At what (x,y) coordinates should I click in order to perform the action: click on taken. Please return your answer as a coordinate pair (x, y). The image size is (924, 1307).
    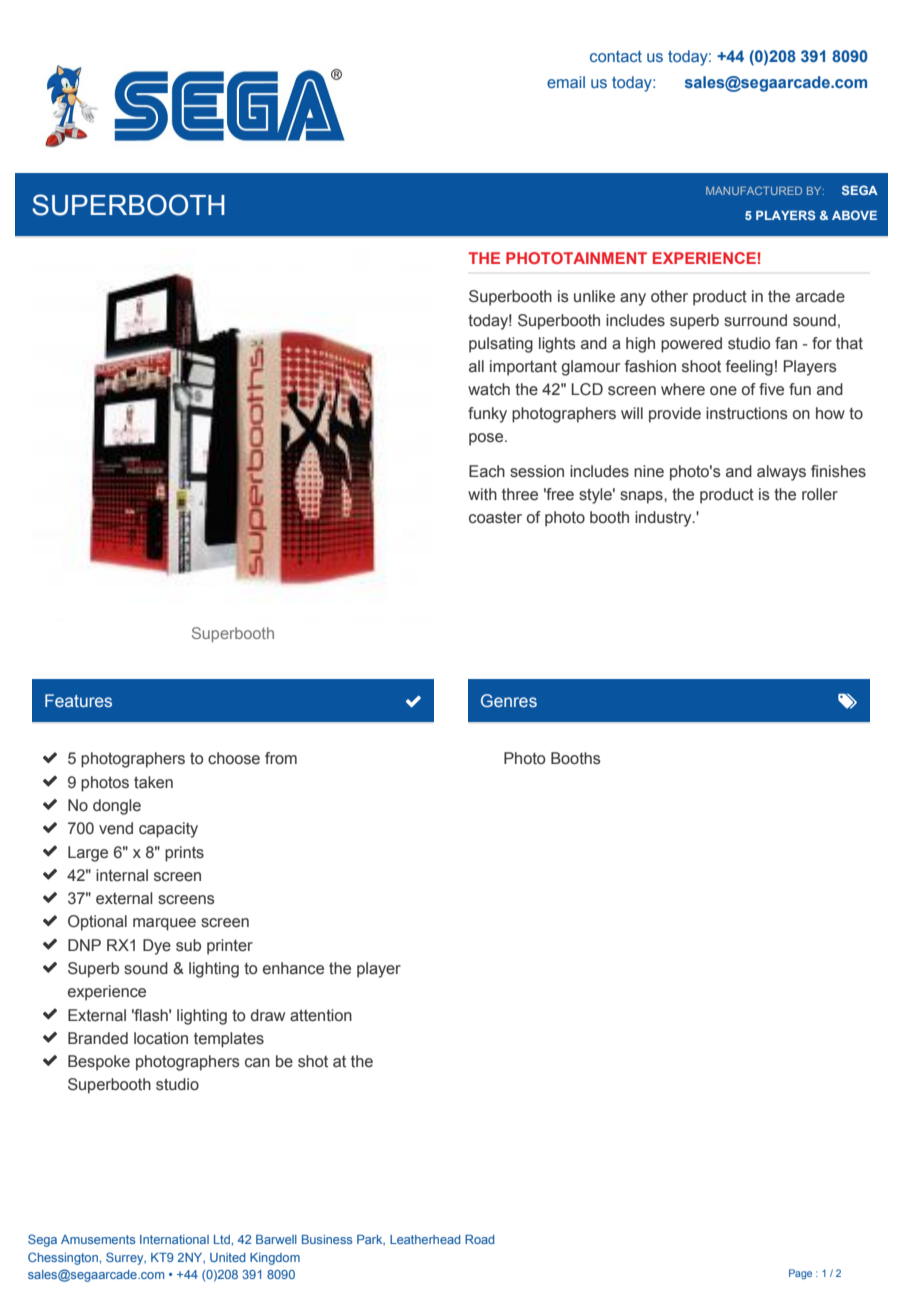
    Looking at the image, I should click on (153, 782).
